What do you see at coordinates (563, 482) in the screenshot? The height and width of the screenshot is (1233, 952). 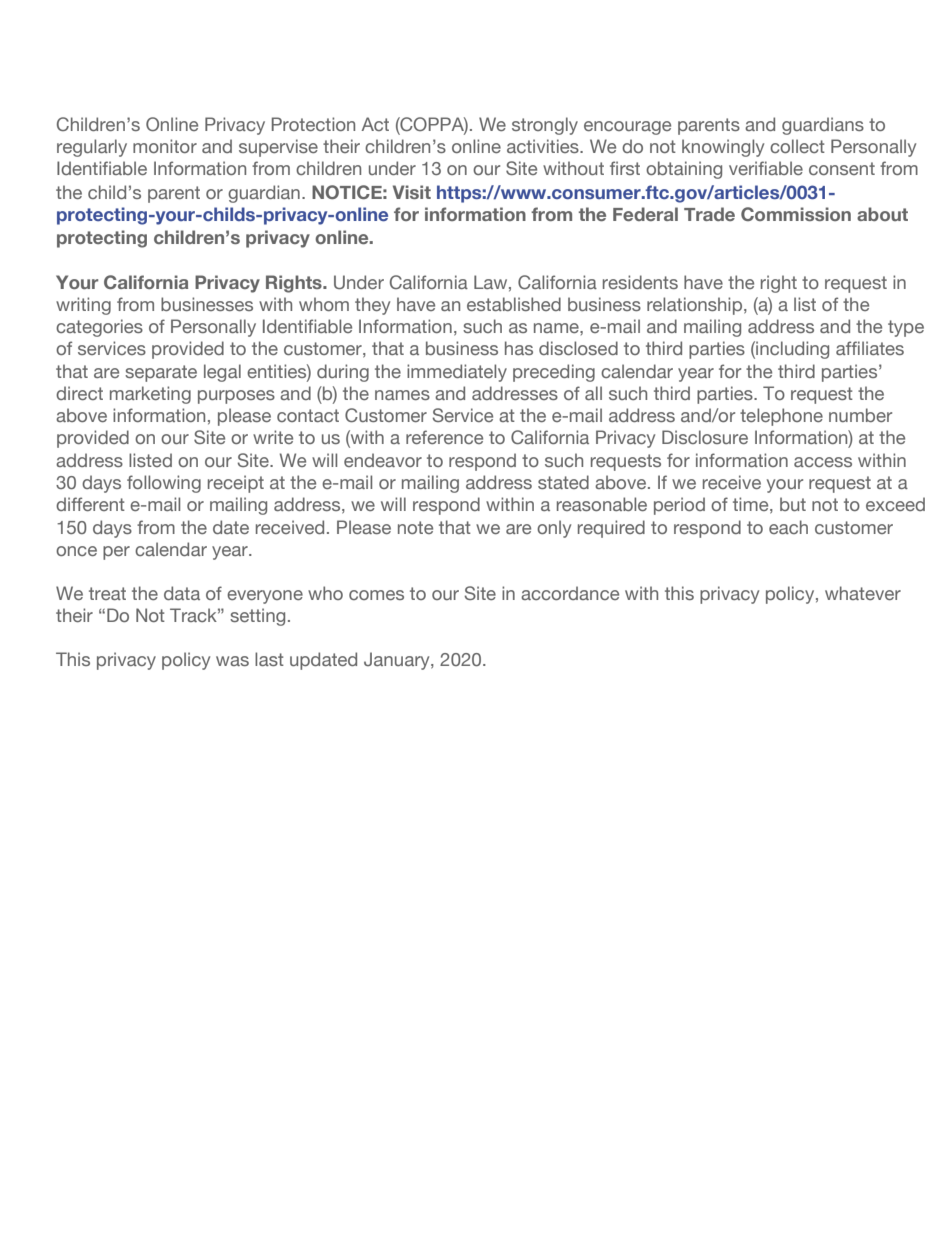 I see `stated` at bounding box center [563, 482].
